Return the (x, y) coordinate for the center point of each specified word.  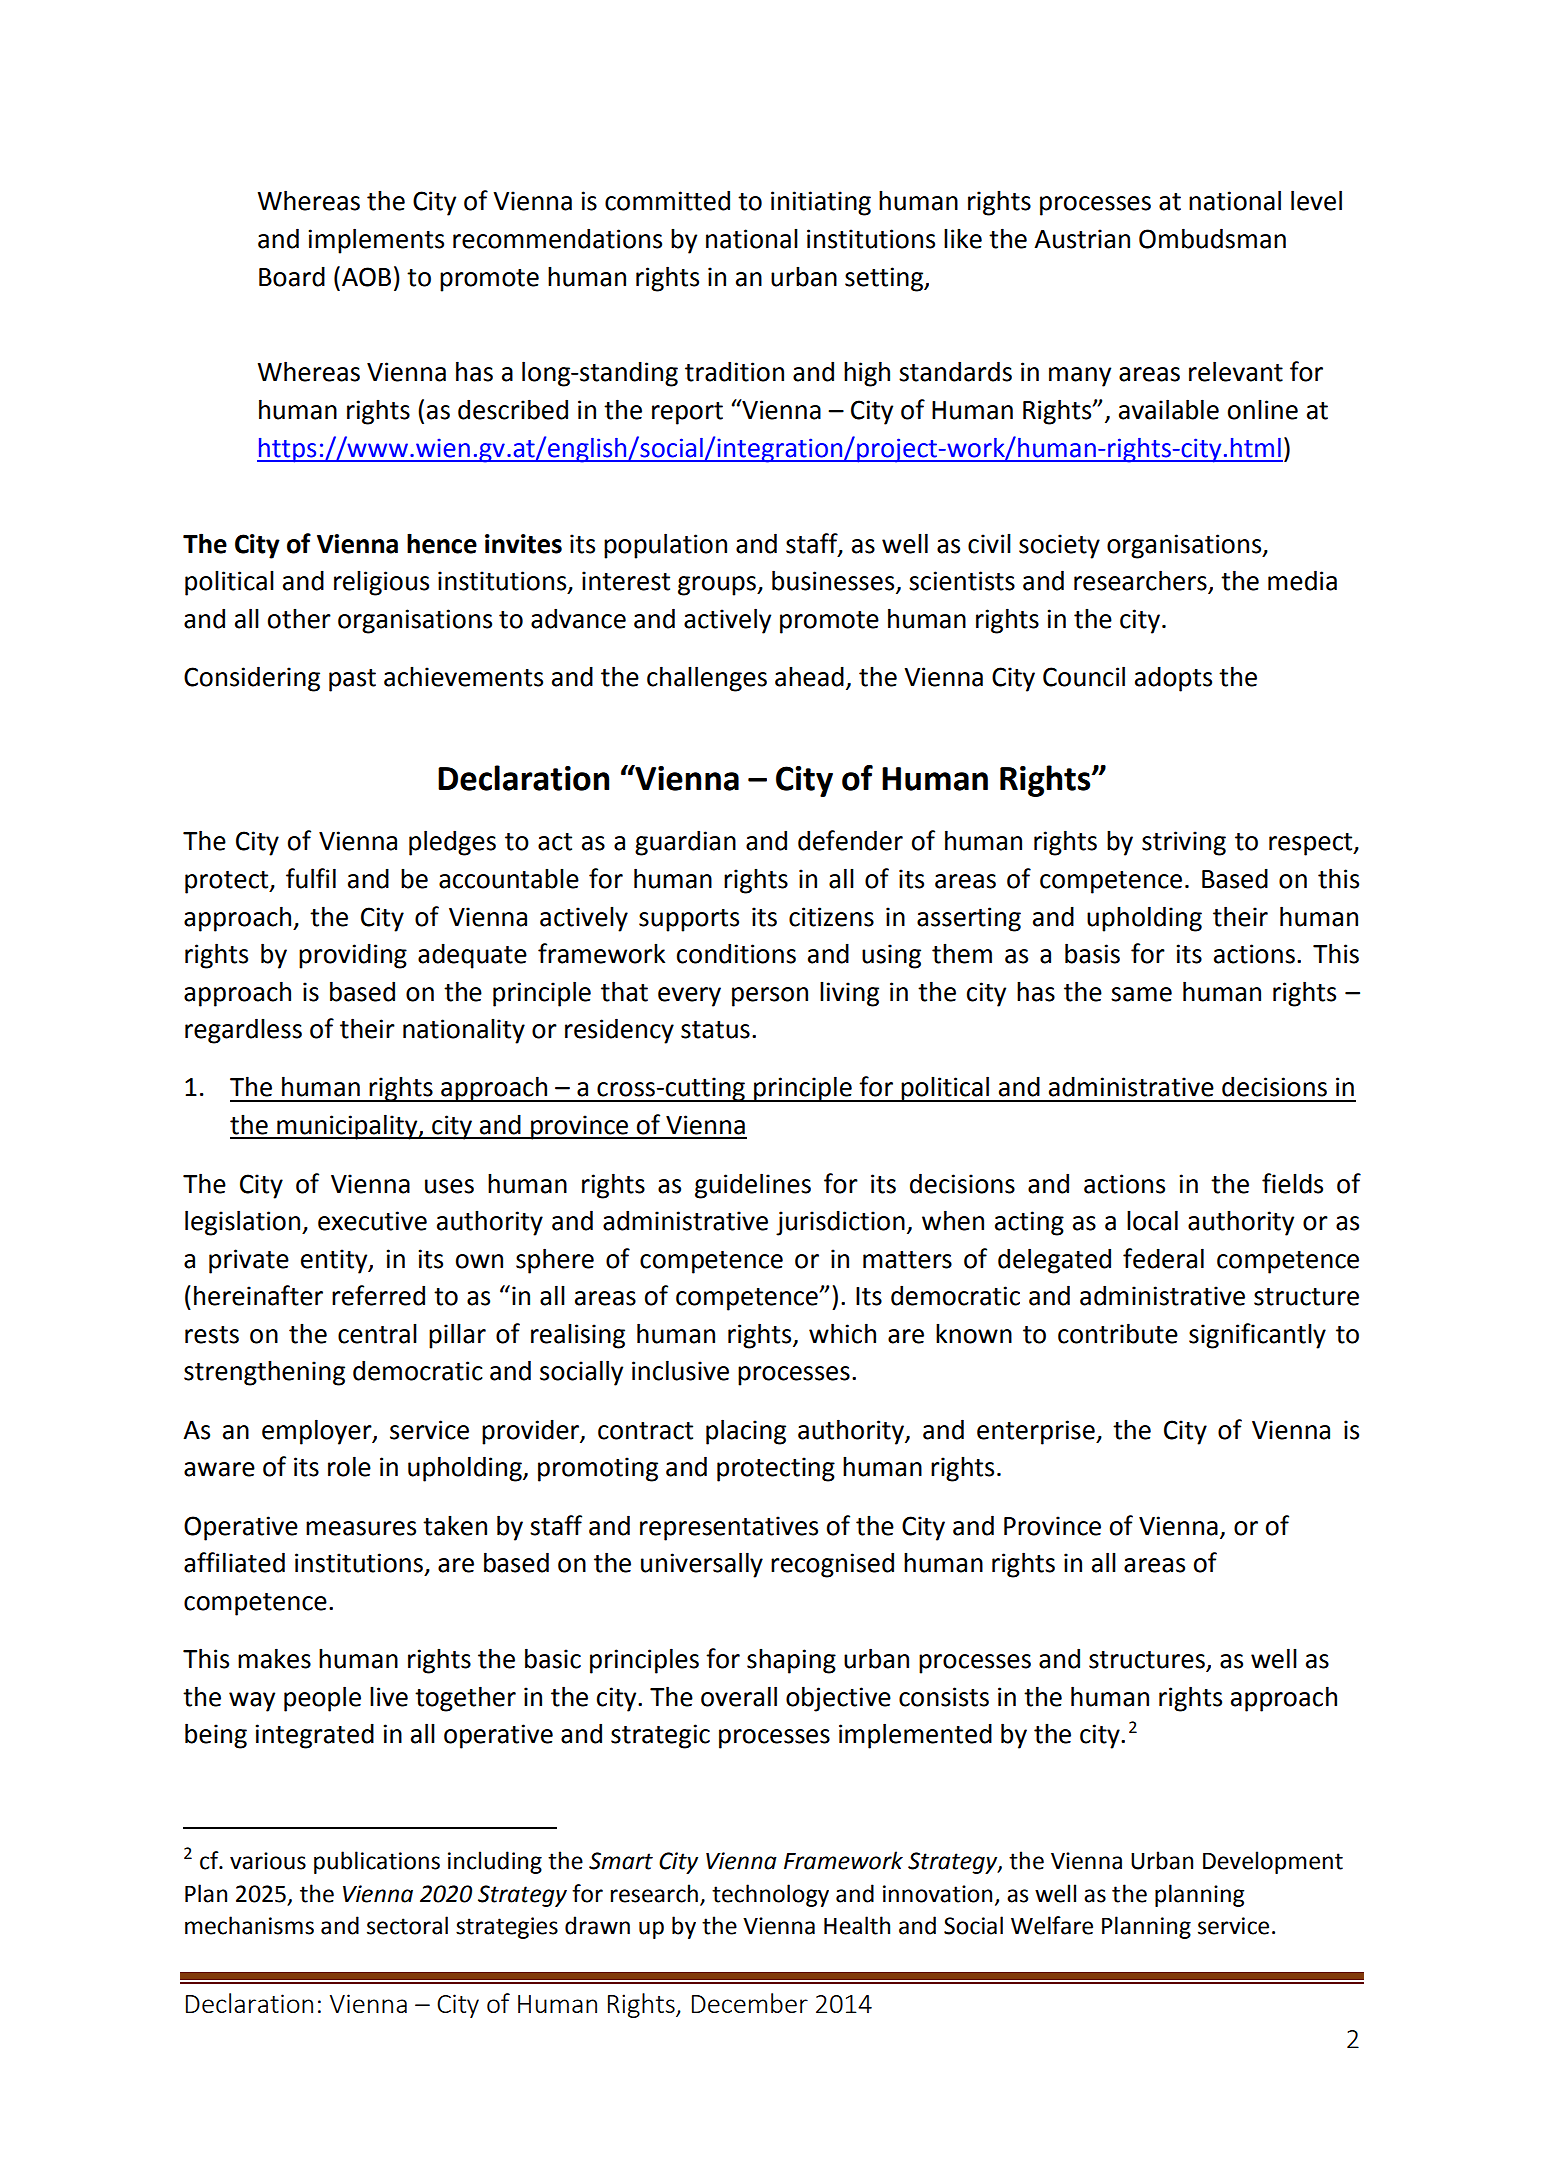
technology (770, 1895)
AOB (366, 277)
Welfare (1052, 1925)
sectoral (407, 1925)
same (1141, 994)
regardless (243, 1031)
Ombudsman (1212, 238)
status (715, 1030)
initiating (821, 203)
